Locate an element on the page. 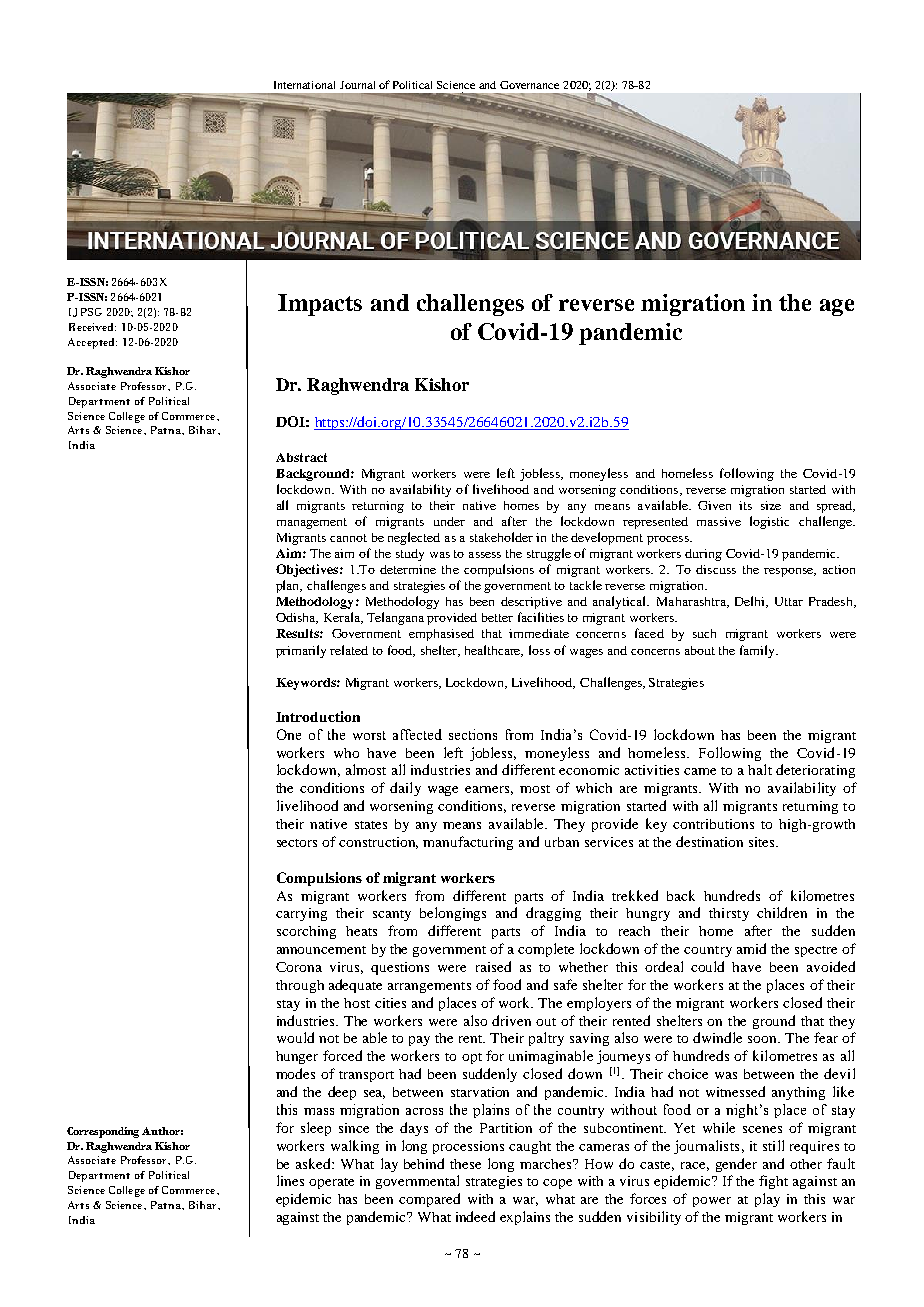  sites is located at coordinates (763, 842).
